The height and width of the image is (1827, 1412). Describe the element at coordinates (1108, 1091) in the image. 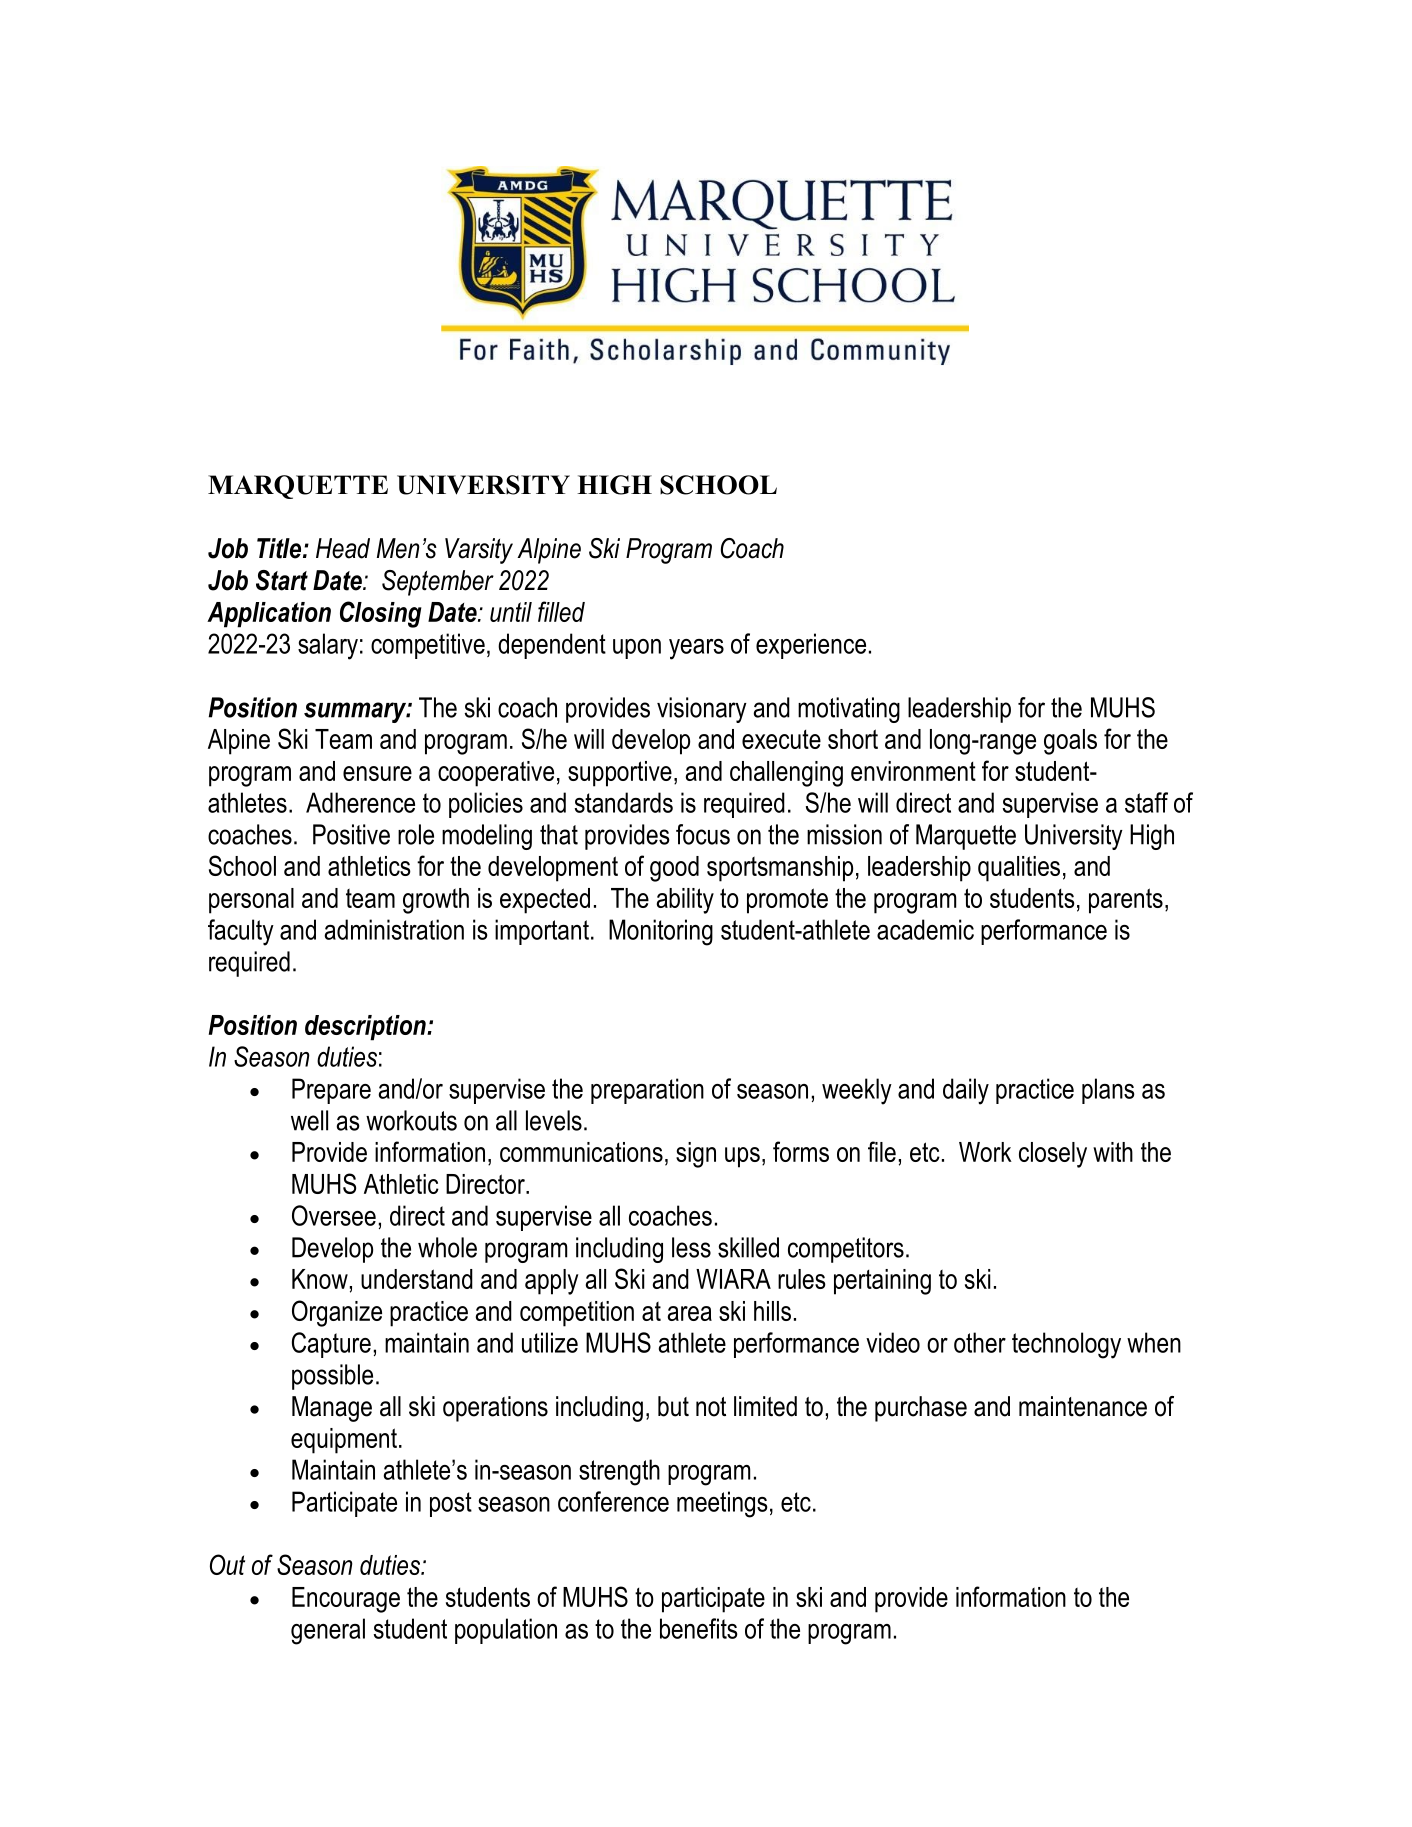

I see `plans` at that location.
